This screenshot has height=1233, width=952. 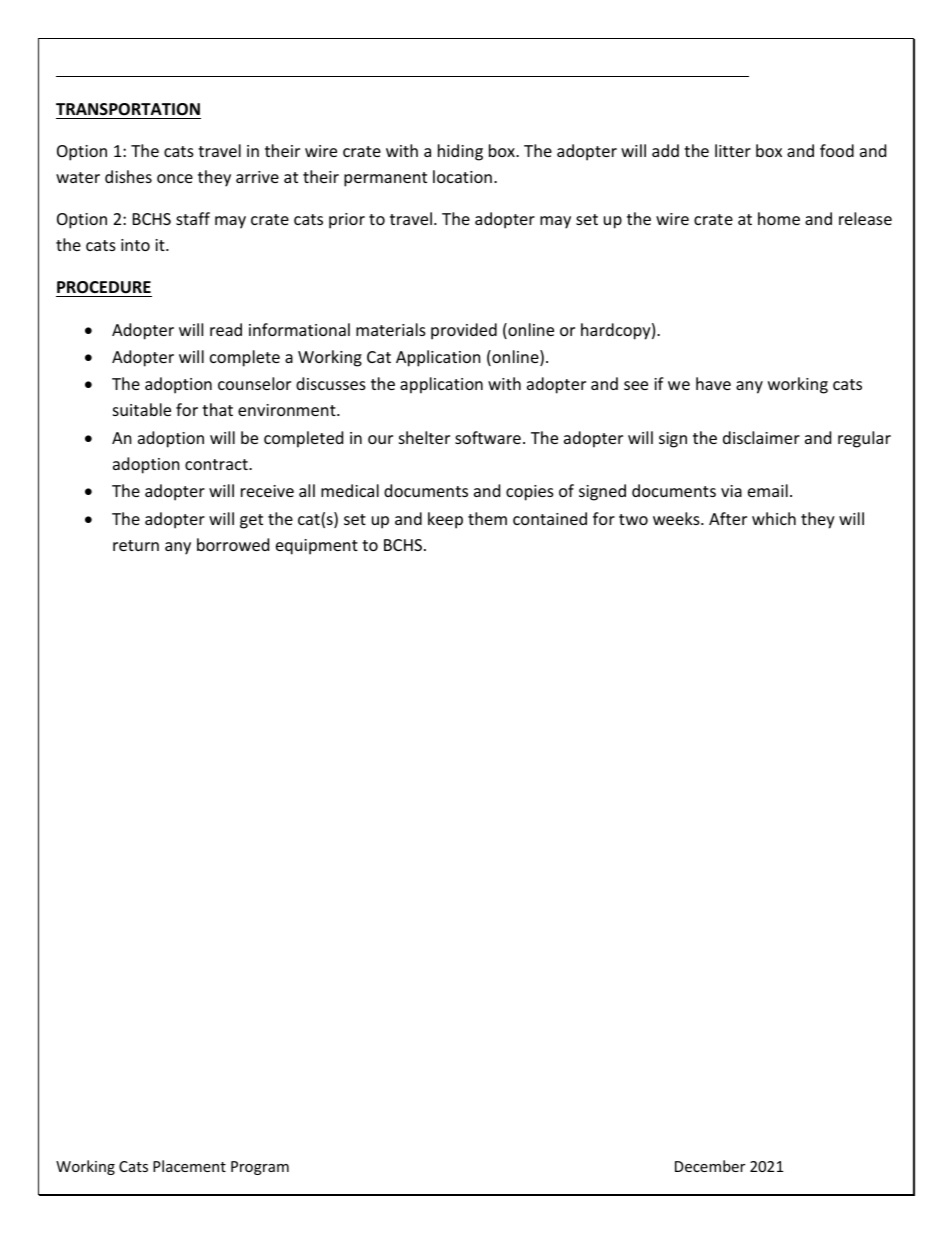 I want to click on which, so click(x=774, y=518).
